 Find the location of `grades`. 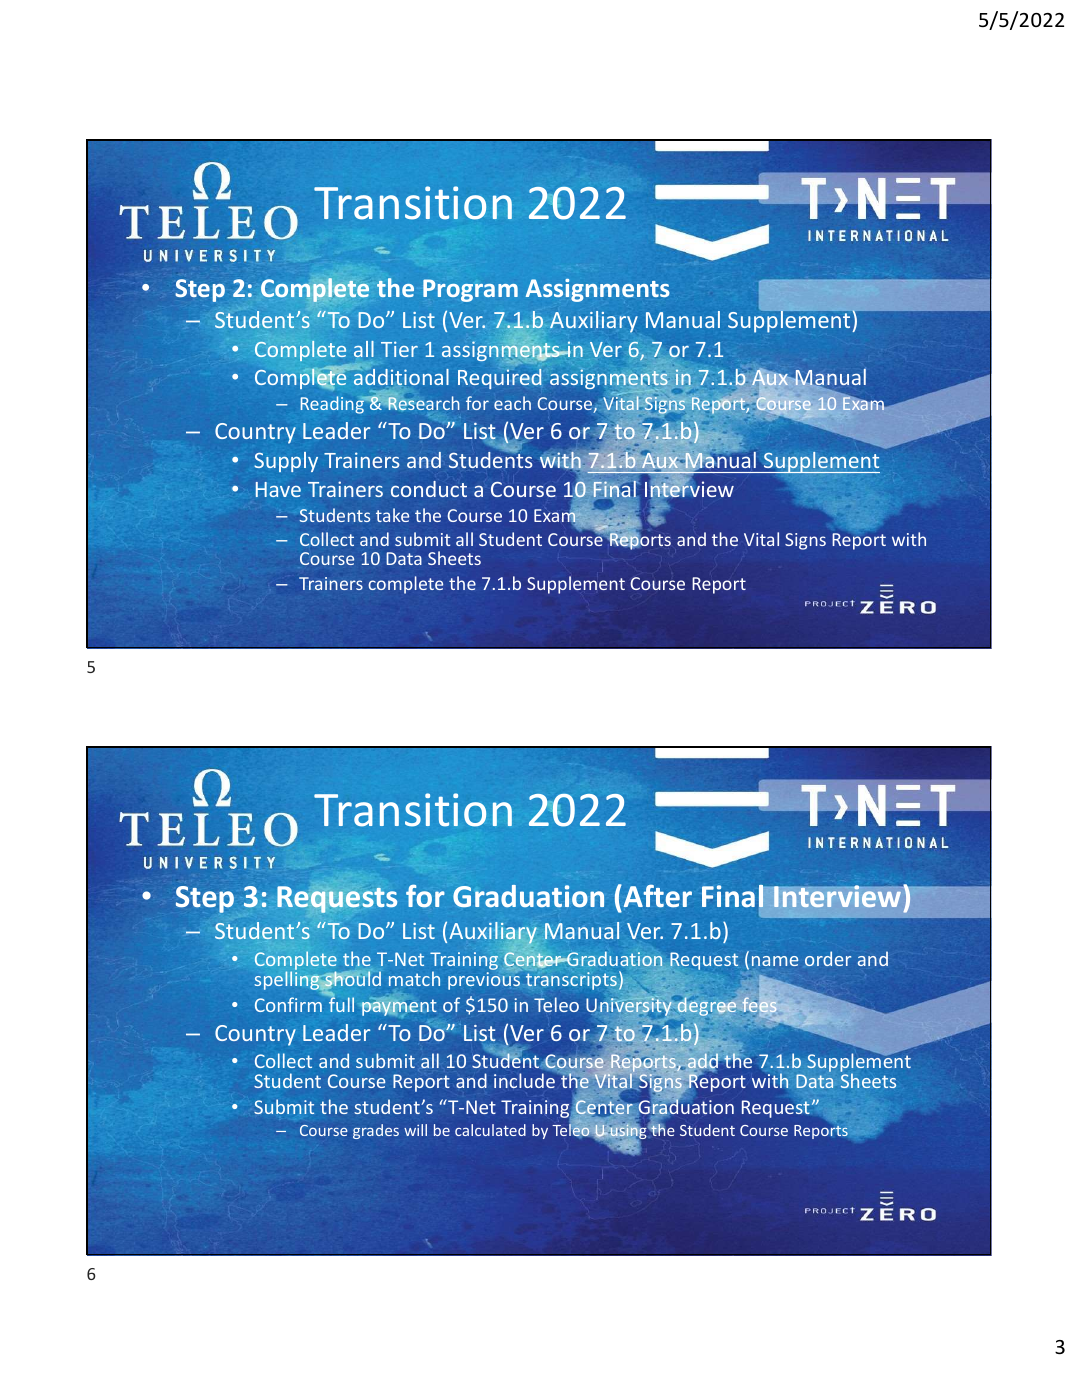

grades is located at coordinates (376, 1131).
